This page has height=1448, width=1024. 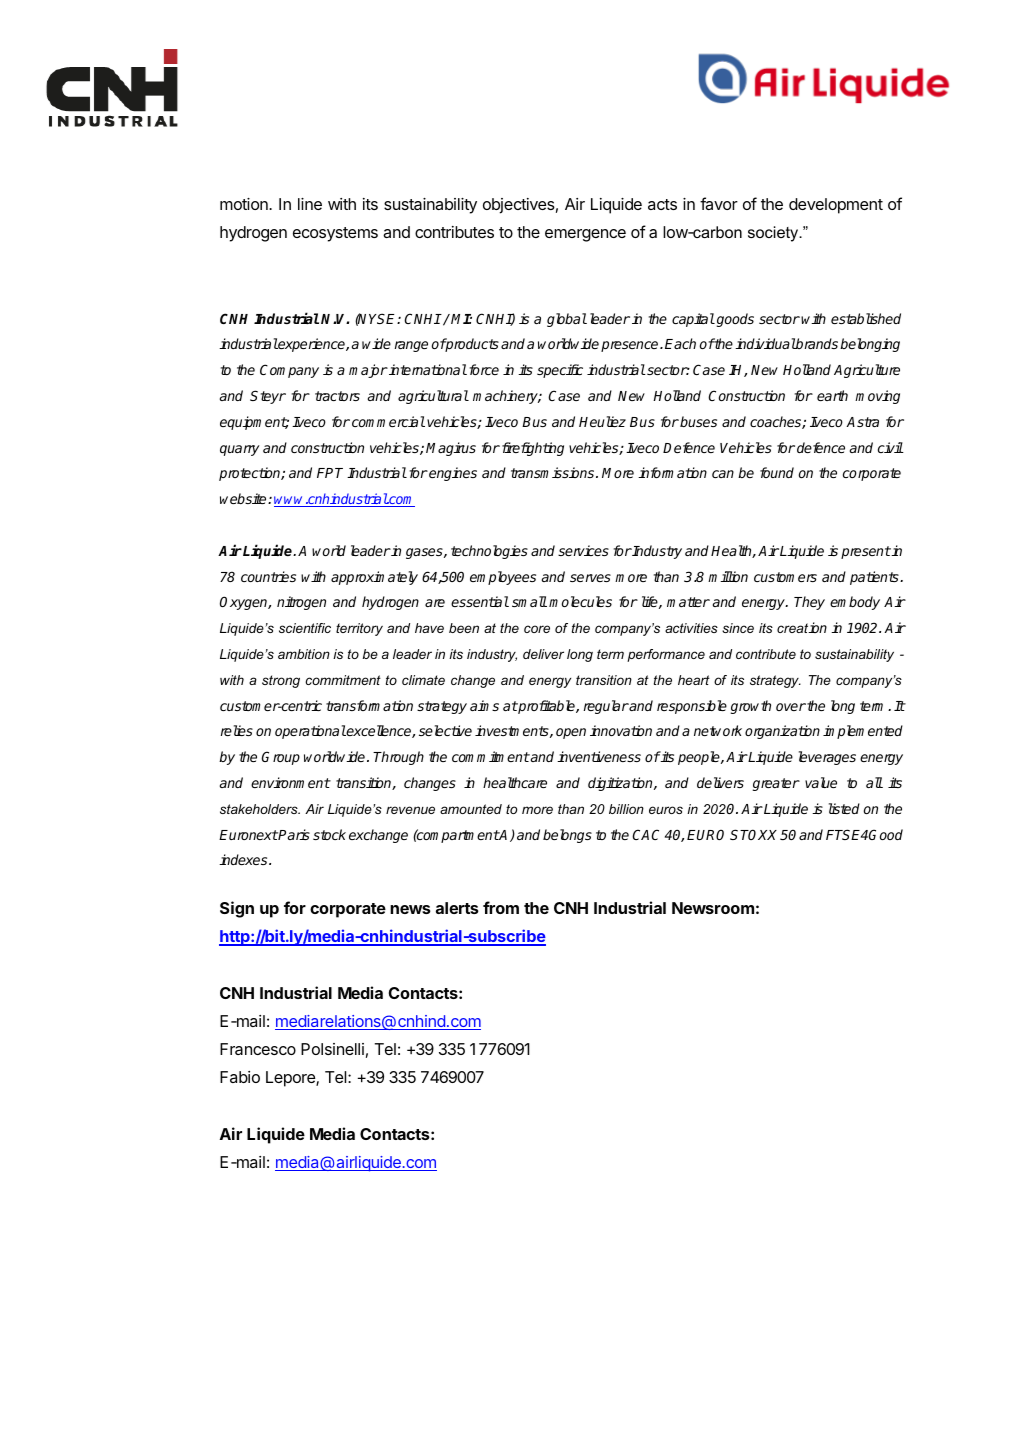 What do you see at coordinates (626, 809) in the page?
I see `billion` at bounding box center [626, 809].
